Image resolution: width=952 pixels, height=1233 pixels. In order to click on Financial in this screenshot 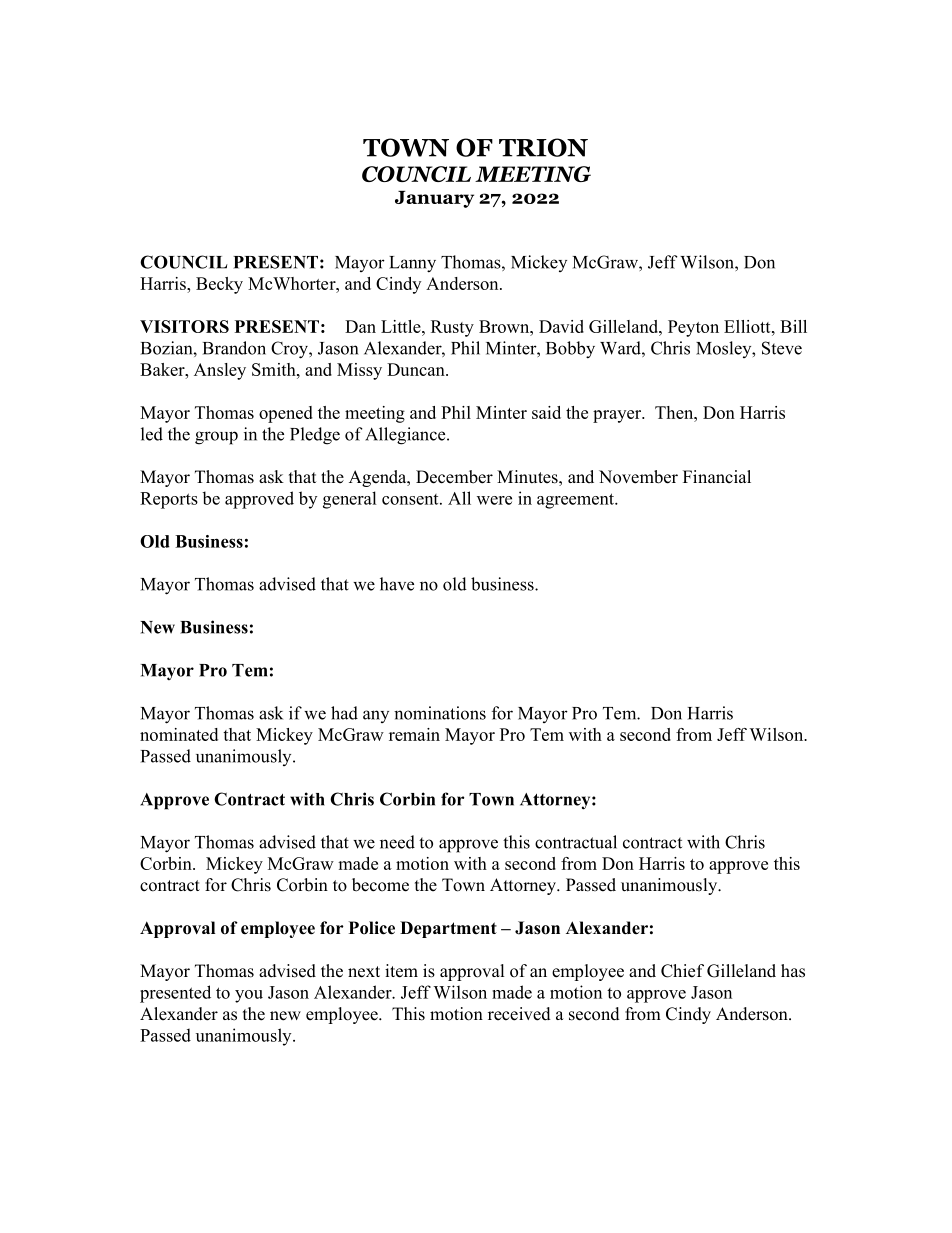, I will do `click(717, 476)`.
